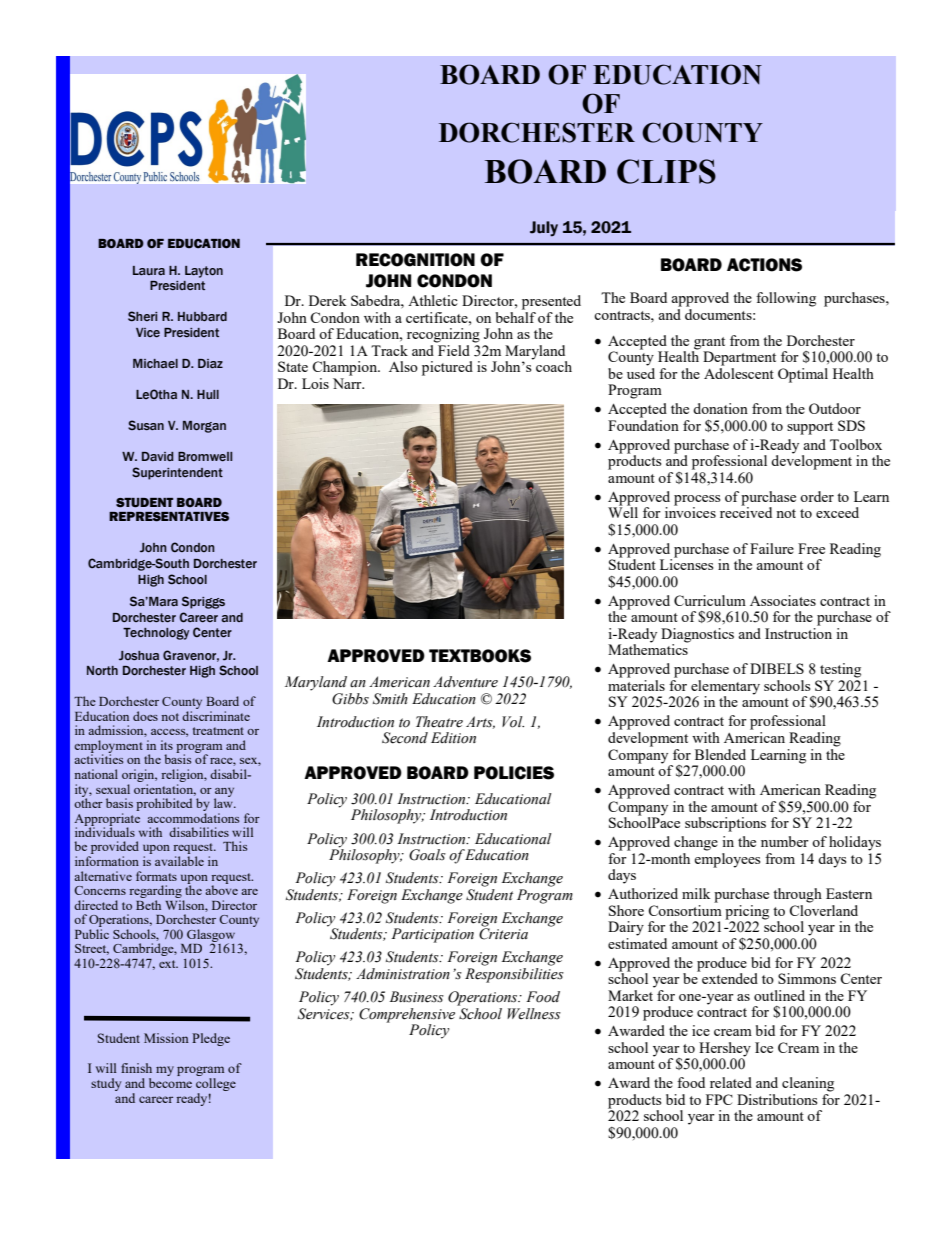  What do you see at coordinates (544, 229) in the screenshot?
I see `July` at bounding box center [544, 229].
